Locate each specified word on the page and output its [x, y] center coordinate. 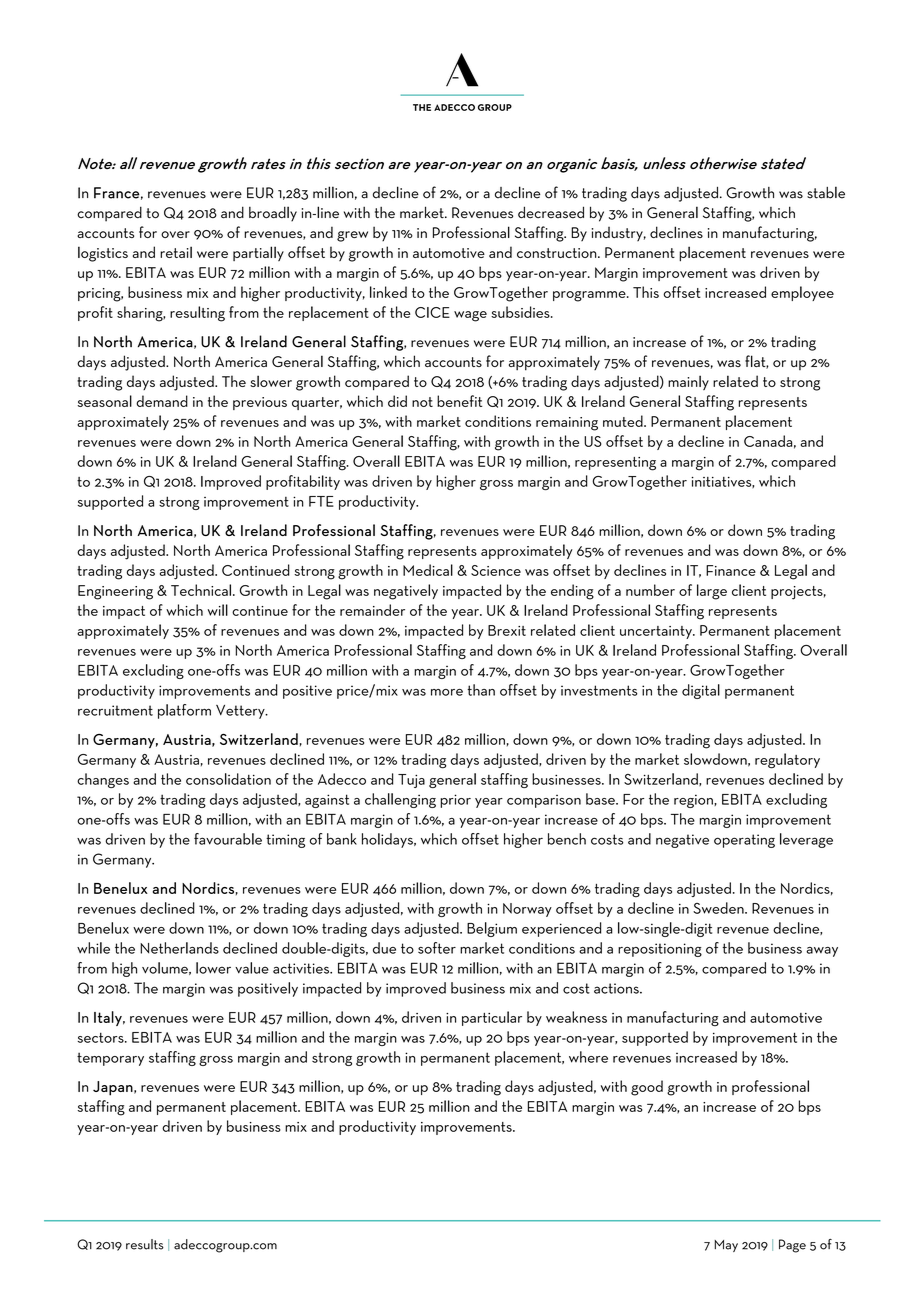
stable [826, 192]
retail [176, 252]
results [145, 1244]
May [726, 1246]
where [588, 1057]
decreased [551, 212]
